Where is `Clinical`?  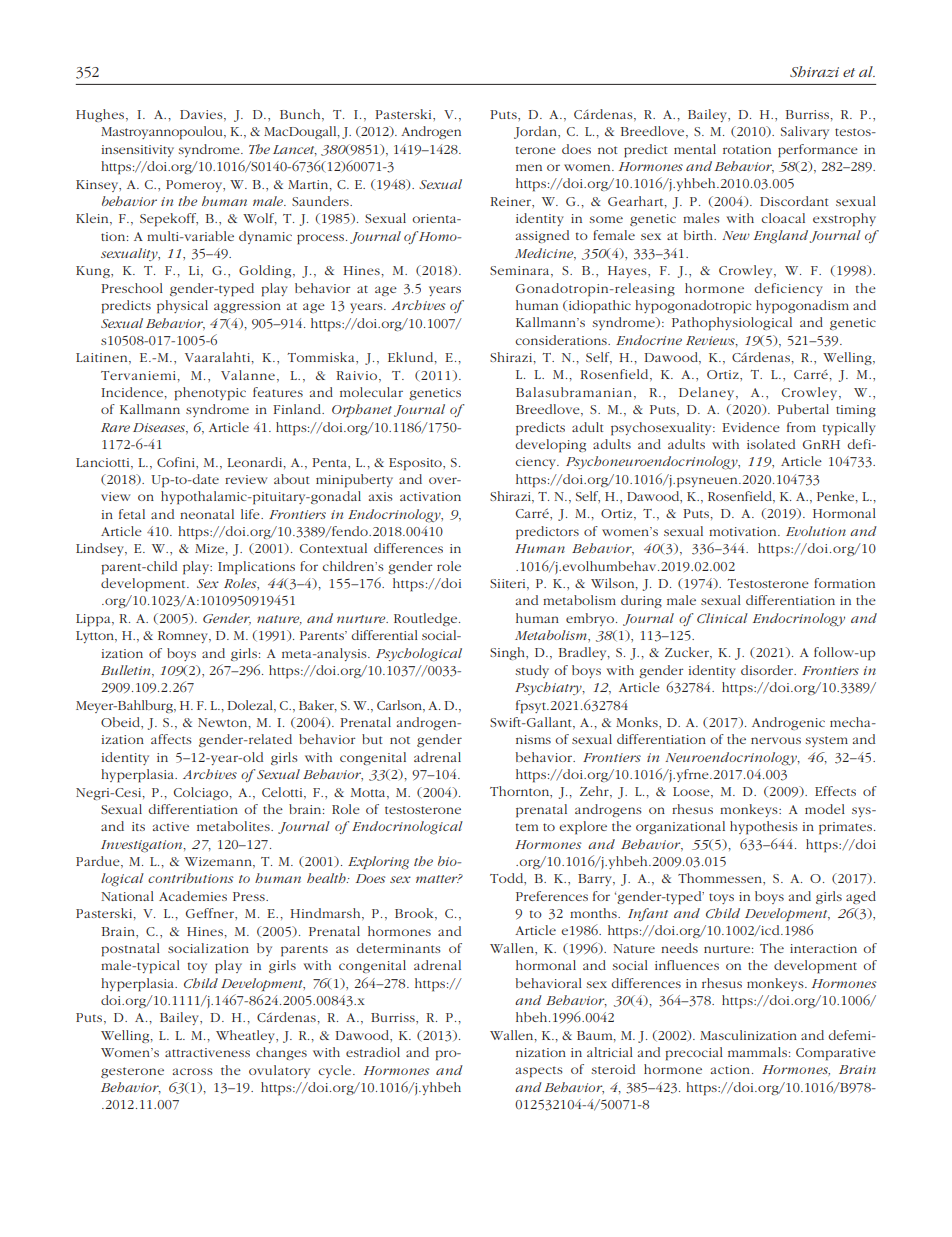
Clinical is located at coordinates (722, 618).
